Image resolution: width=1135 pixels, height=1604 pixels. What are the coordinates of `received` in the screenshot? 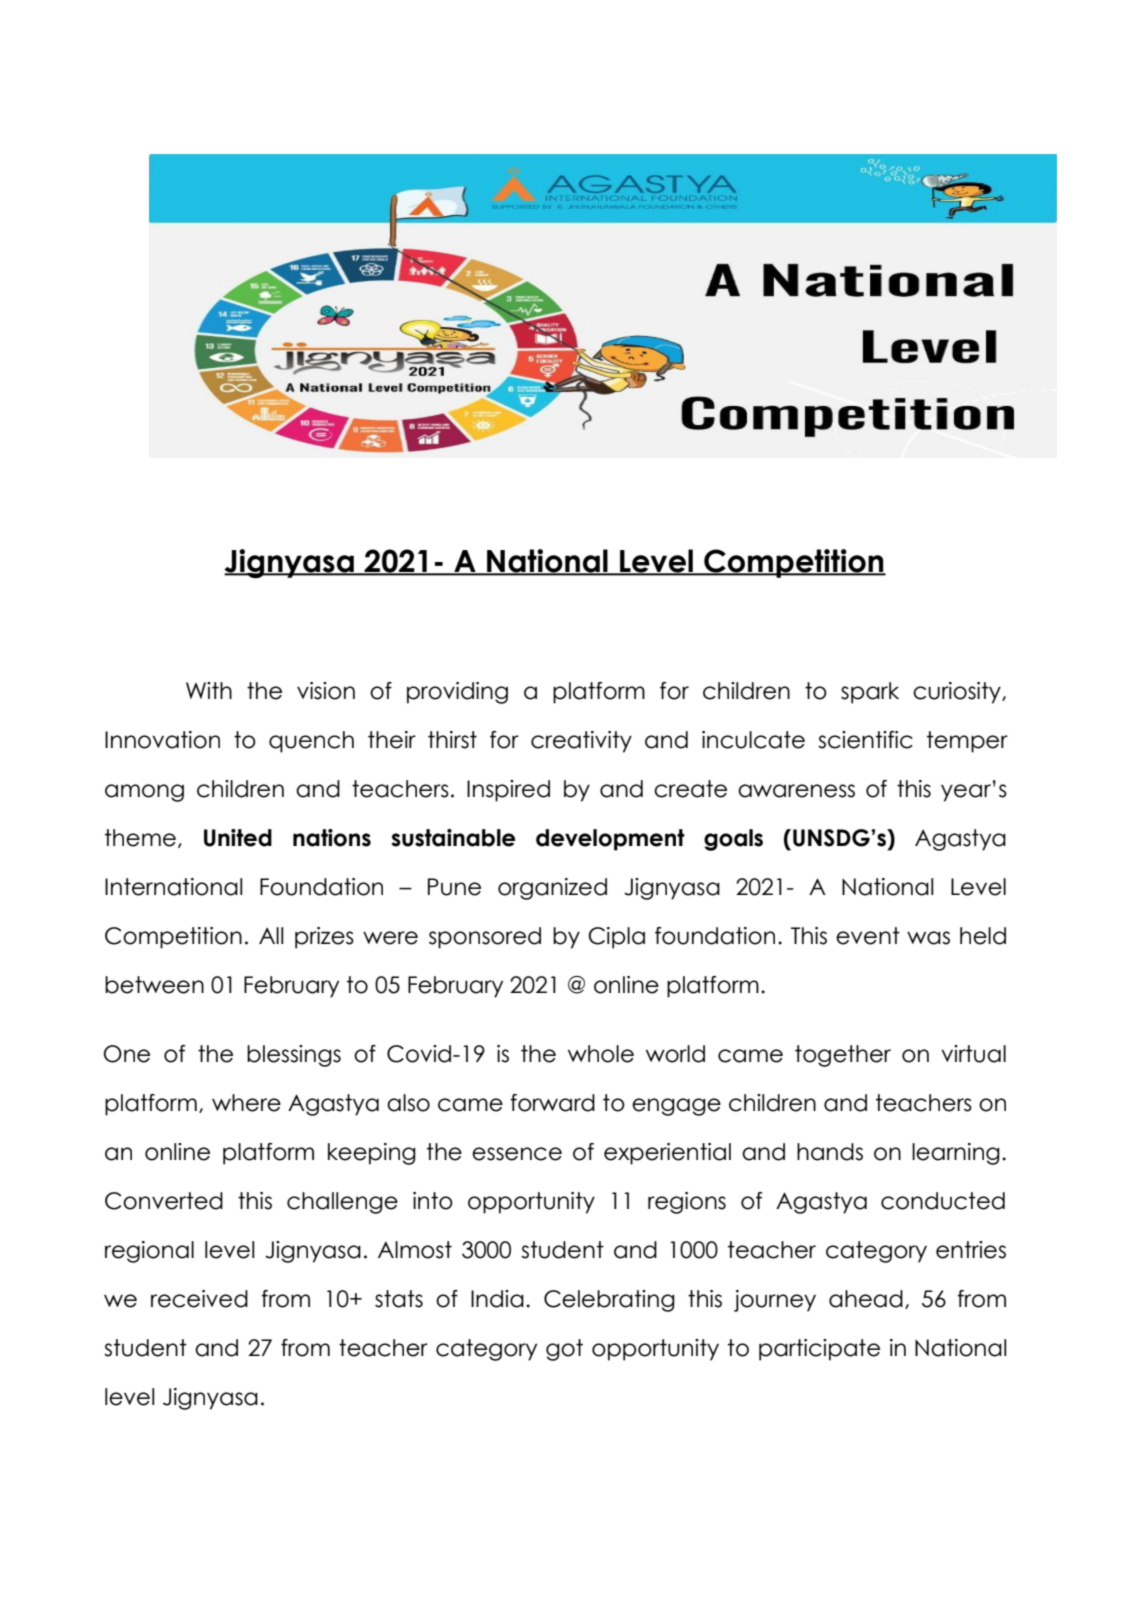 It's located at (199, 1299).
